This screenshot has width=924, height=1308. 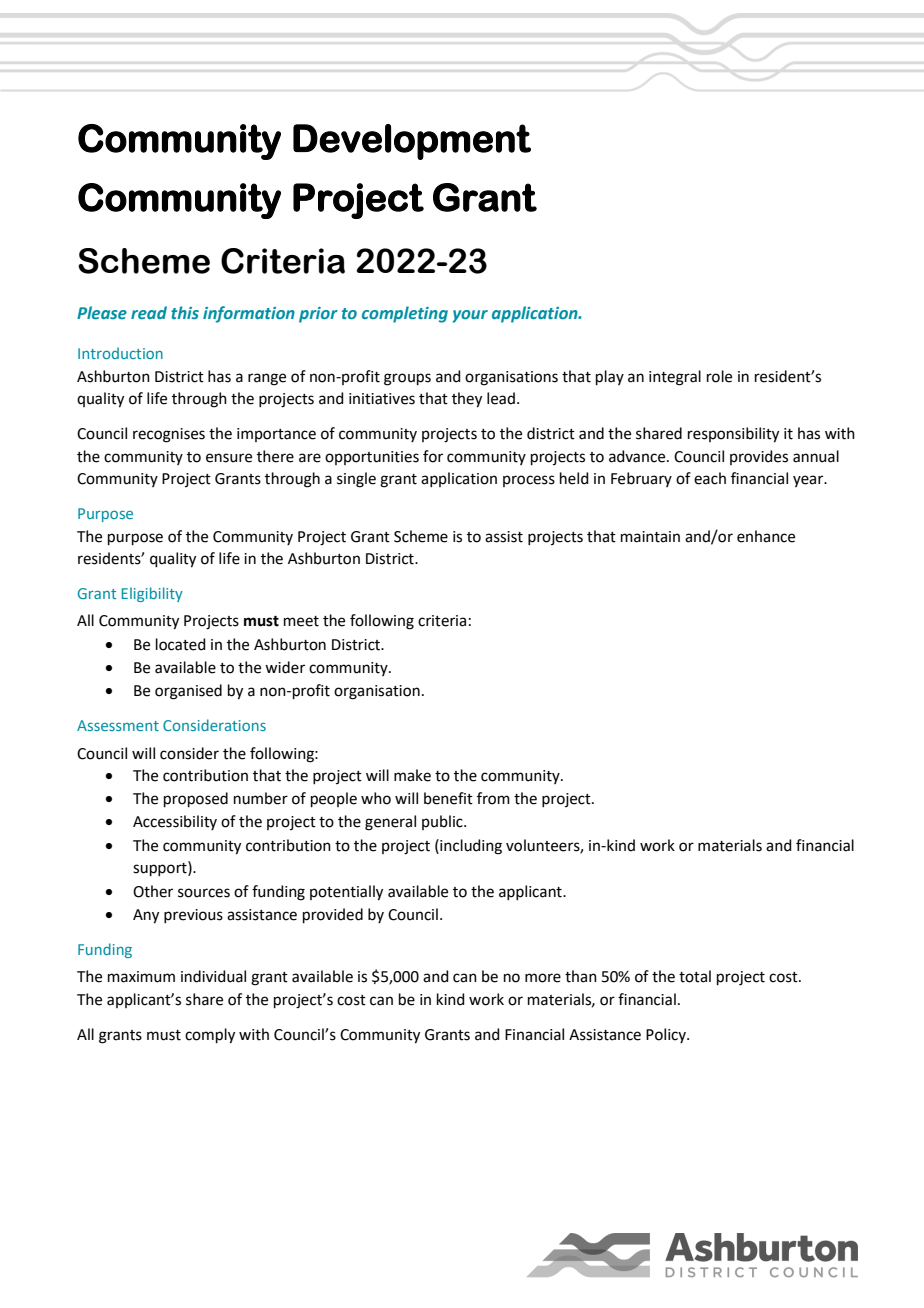 What do you see at coordinates (152, 594) in the screenshot?
I see `Eligibility` at bounding box center [152, 594].
